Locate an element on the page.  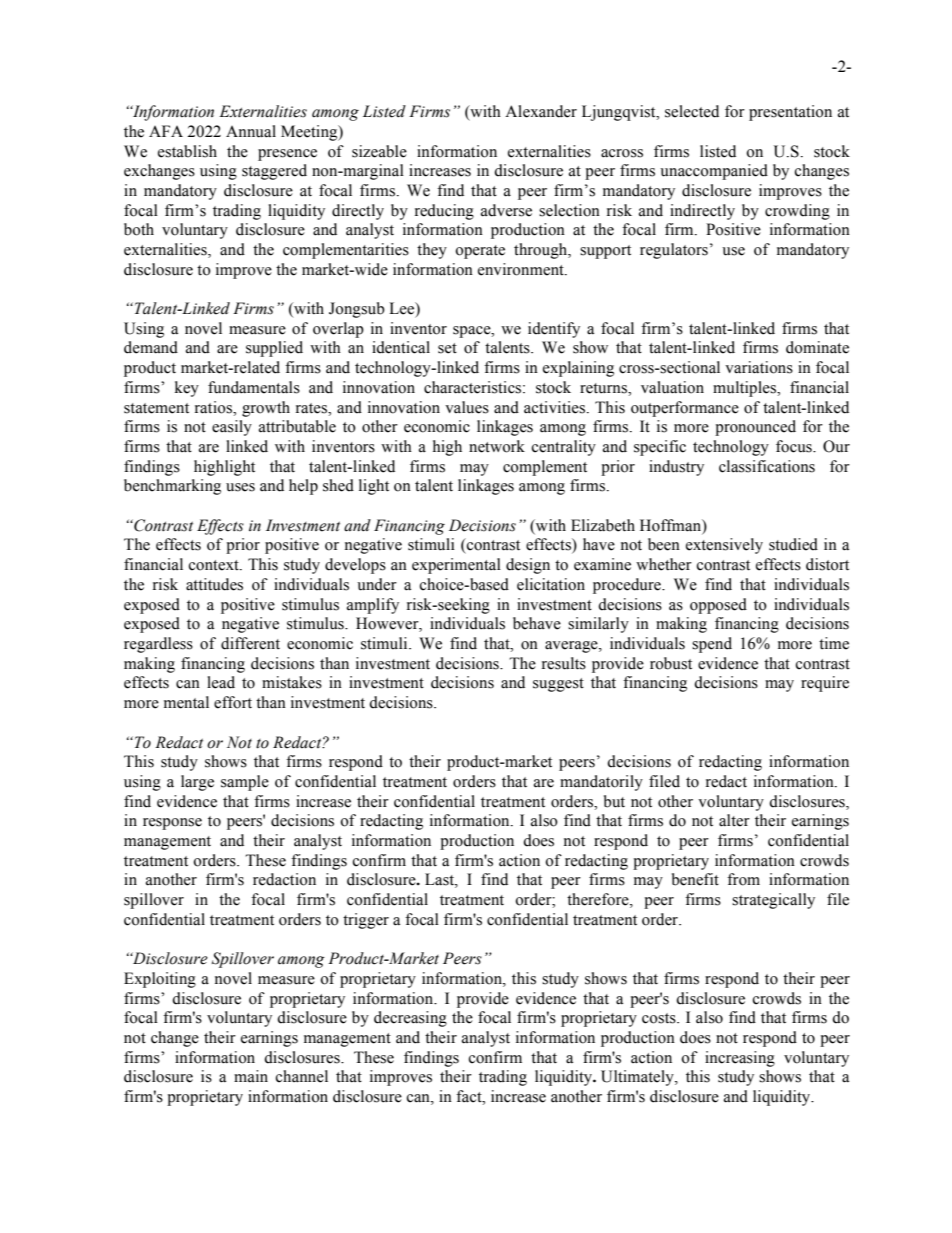
mandatorily is located at coordinates (601, 783).
